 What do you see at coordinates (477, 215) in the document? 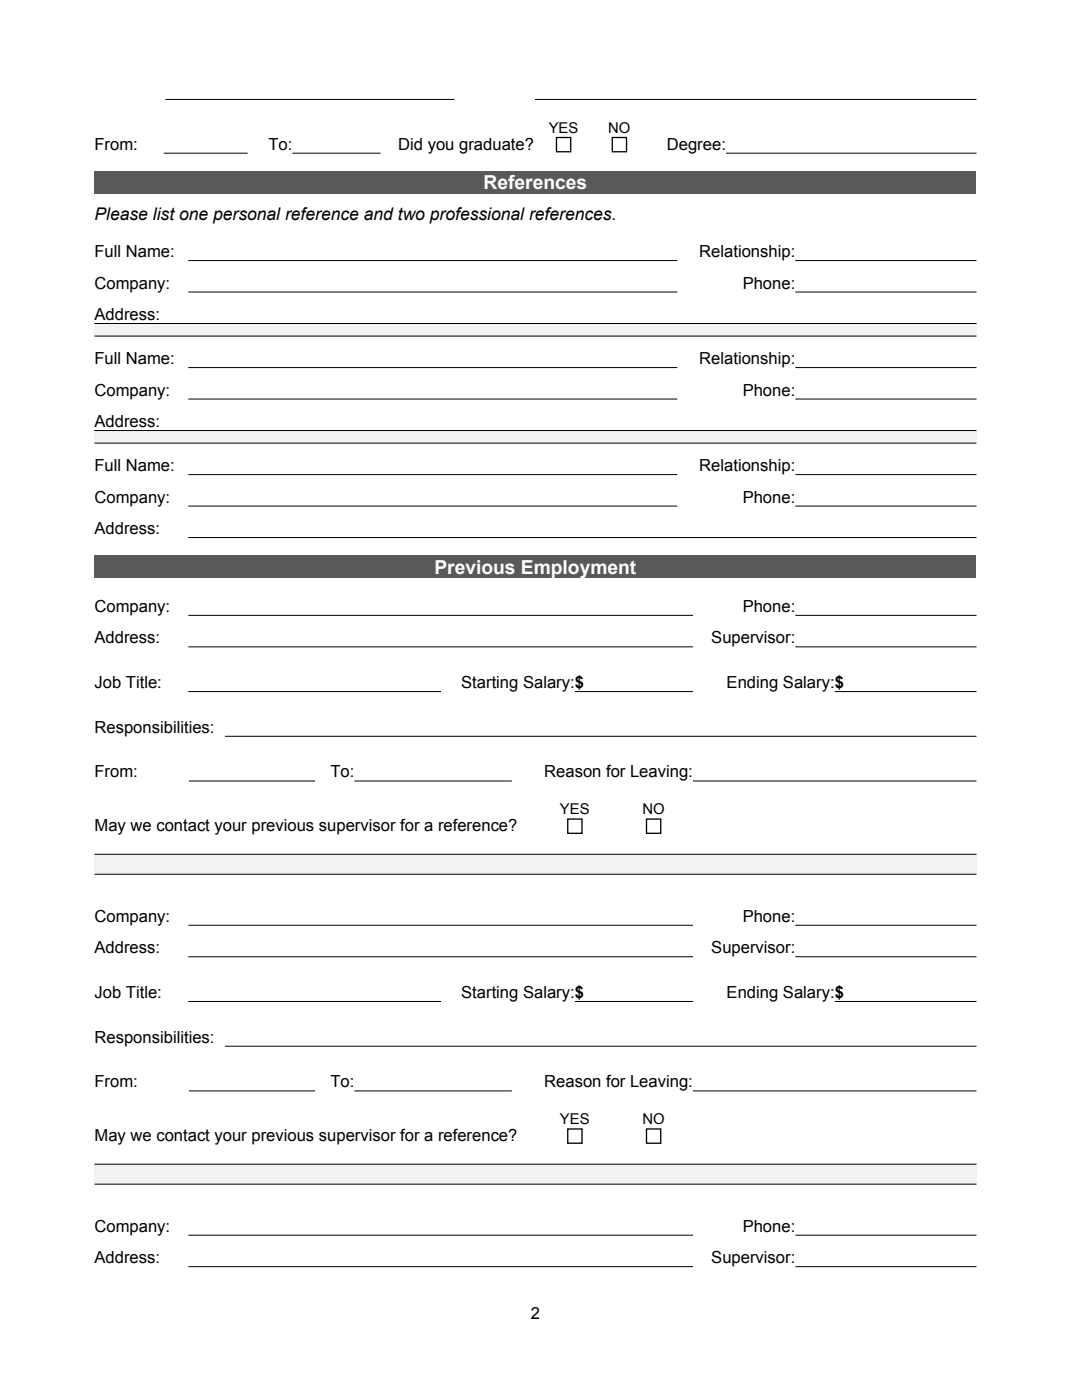
I see `professional` at bounding box center [477, 215].
